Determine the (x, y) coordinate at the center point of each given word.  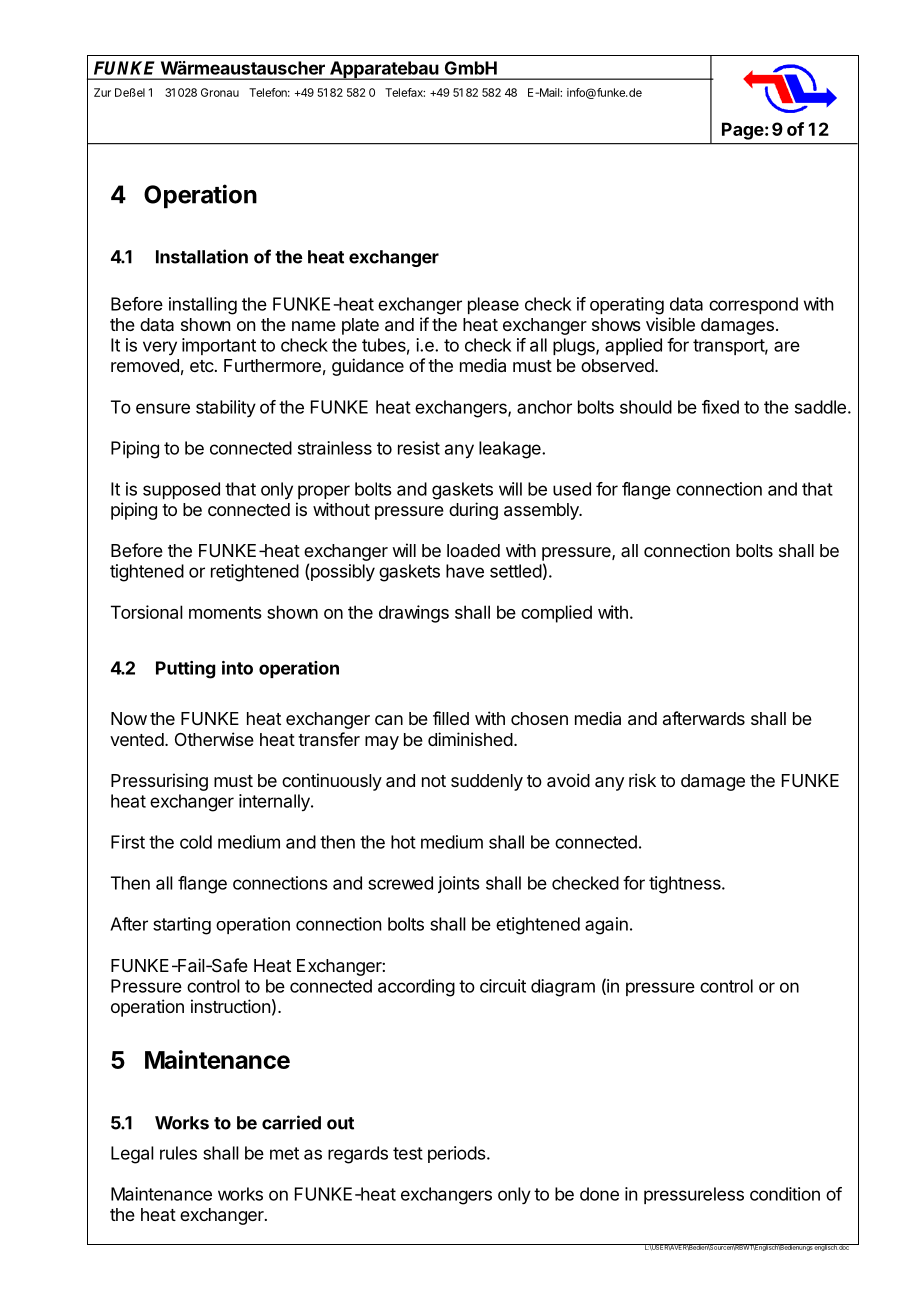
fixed (720, 407)
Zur (102, 92)
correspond (753, 305)
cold (196, 842)
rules (178, 1153)
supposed (181, 490)
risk (642, 780)
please (493, 305)
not (434, 781)
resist (419, 448)
